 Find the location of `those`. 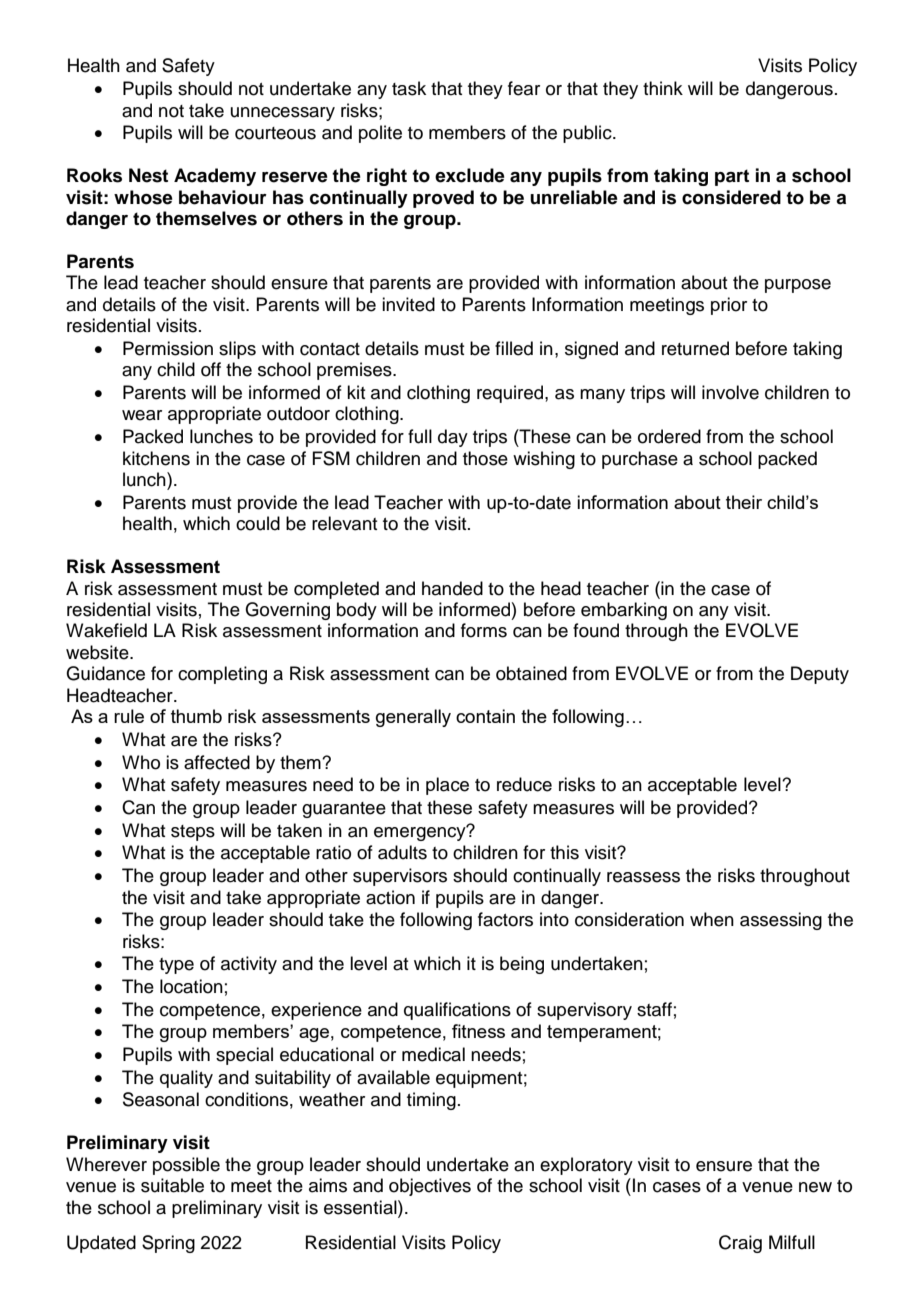

those is located at coordinates (485, 458).
